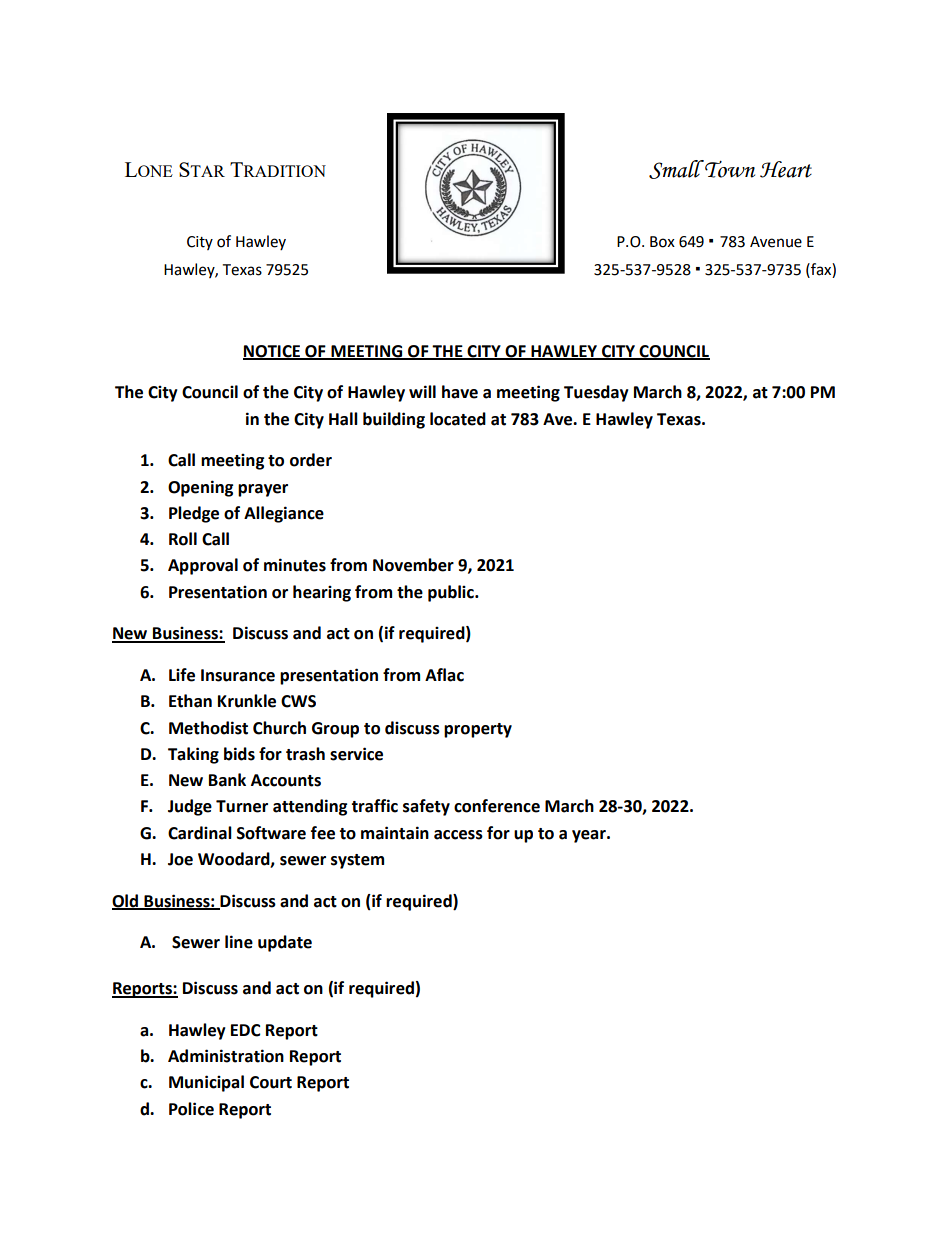  What do you see at coordinates (662, 242) in the screenshot?
I see `Box` at bounding box center [662, 242].
